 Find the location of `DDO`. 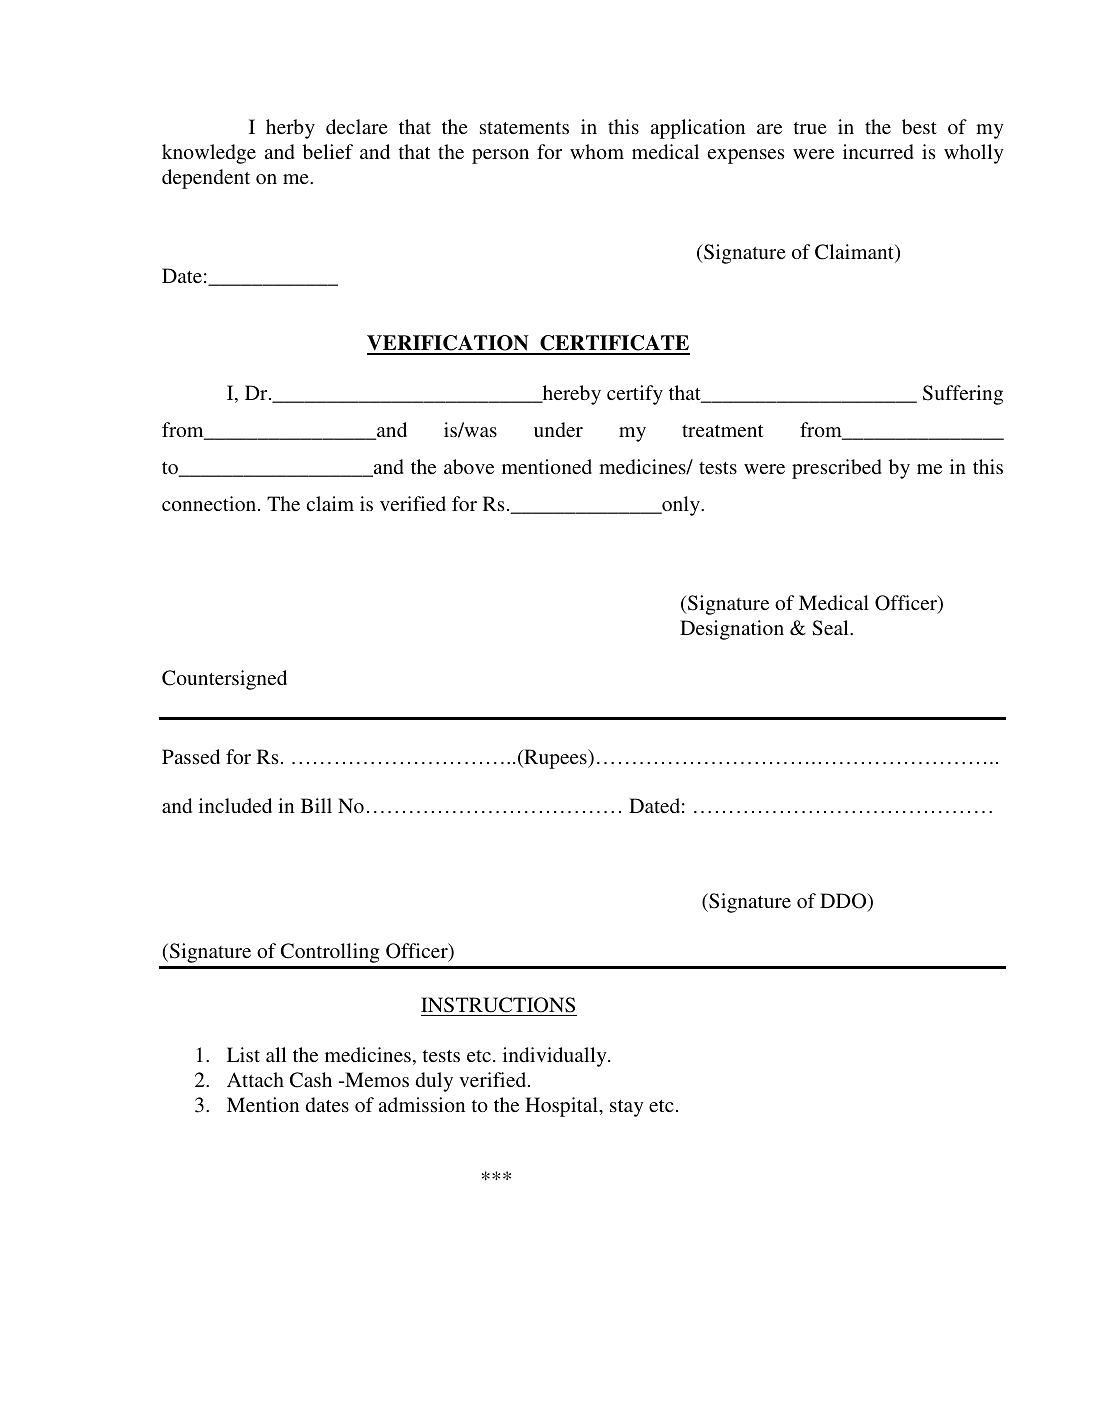

DDO is located at coordinates (844, 902).
